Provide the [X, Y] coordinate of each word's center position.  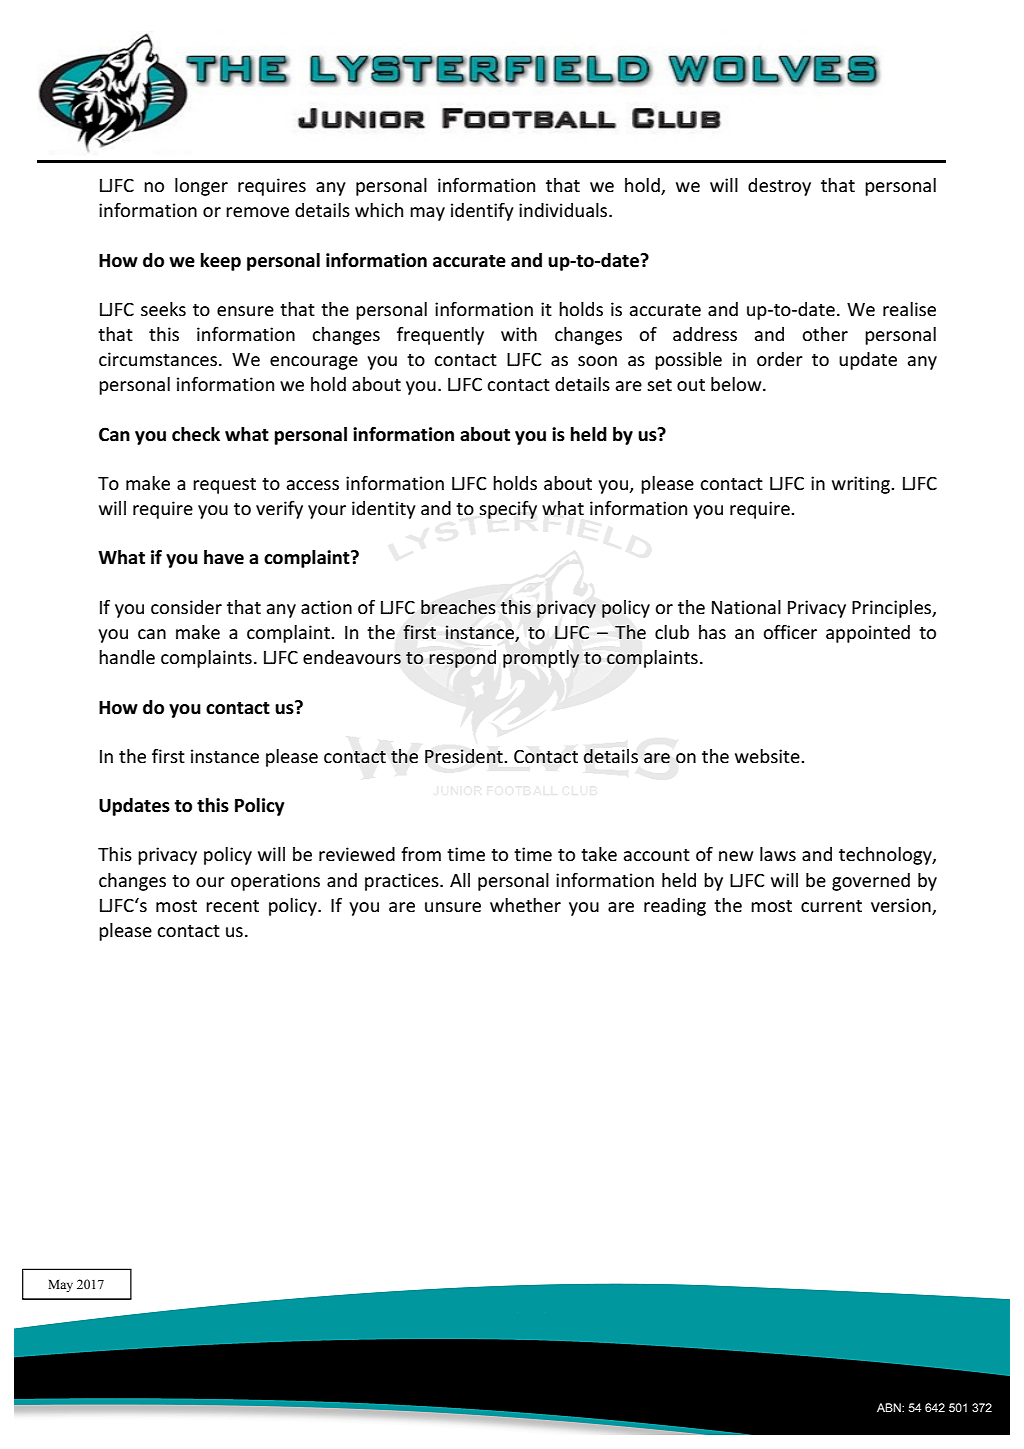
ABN [890, 1407]
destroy [779, 187]
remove [257, 212]
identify [482, 212]
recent [232, 906]
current [831, 906]
